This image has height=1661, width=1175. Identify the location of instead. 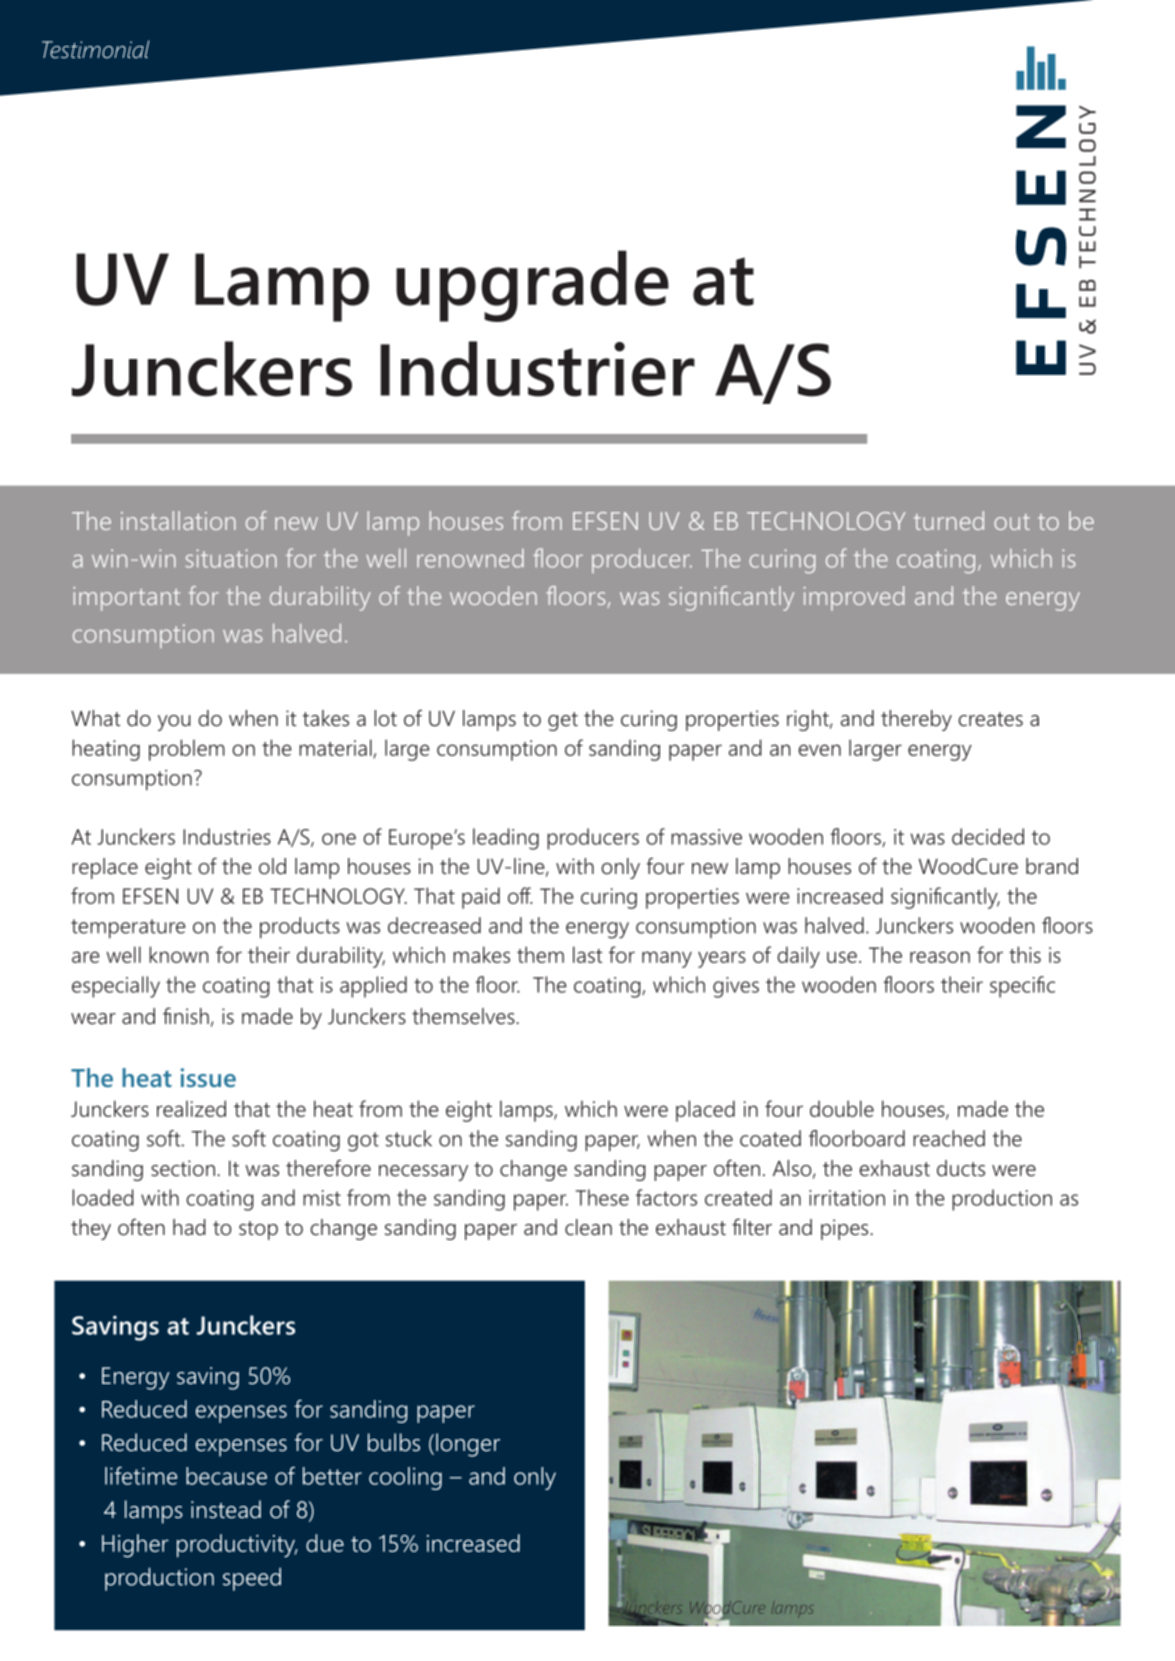
(226, 1509).
